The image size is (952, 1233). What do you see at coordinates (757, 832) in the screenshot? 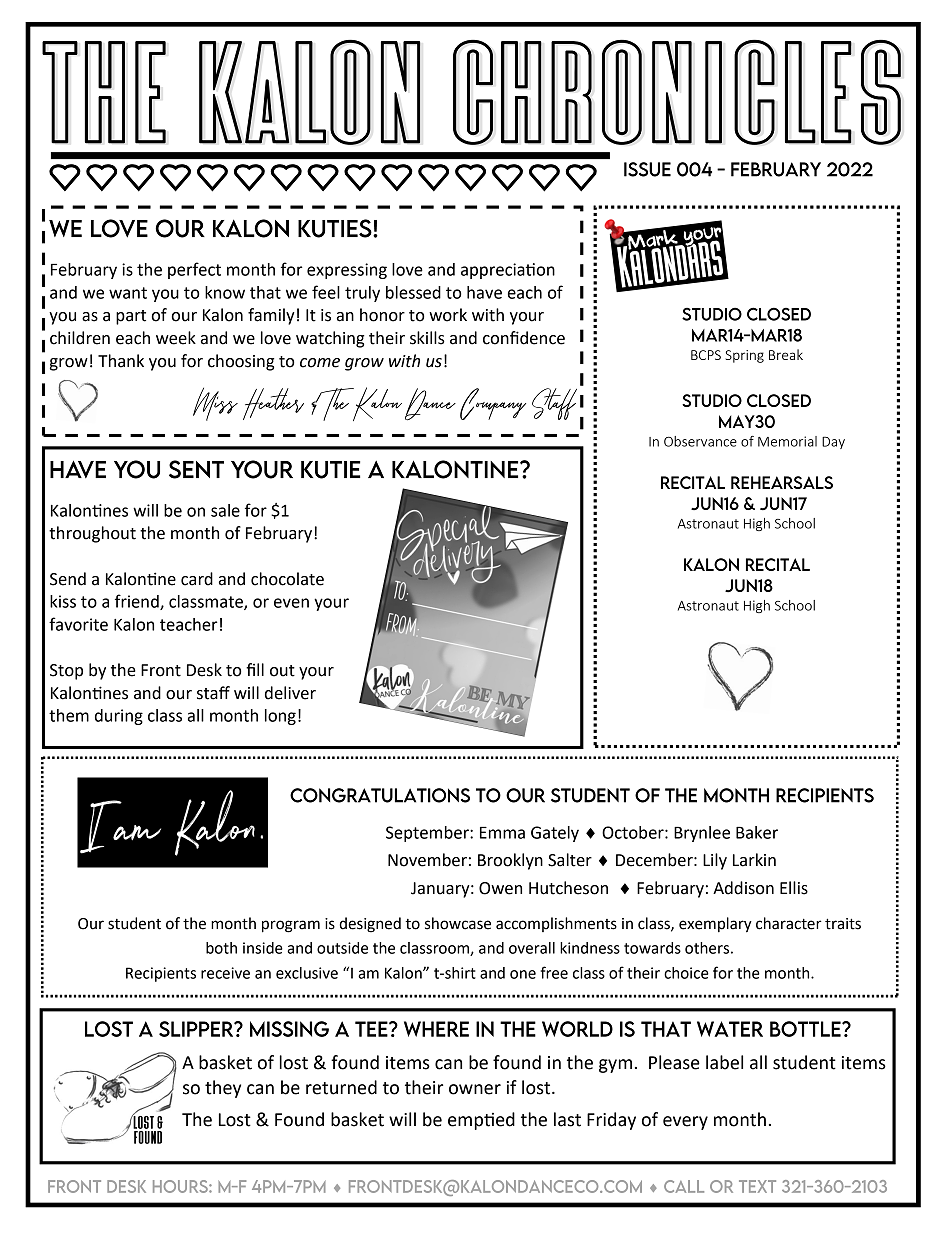
I see `Baker` at bounding box center [757, 832].
